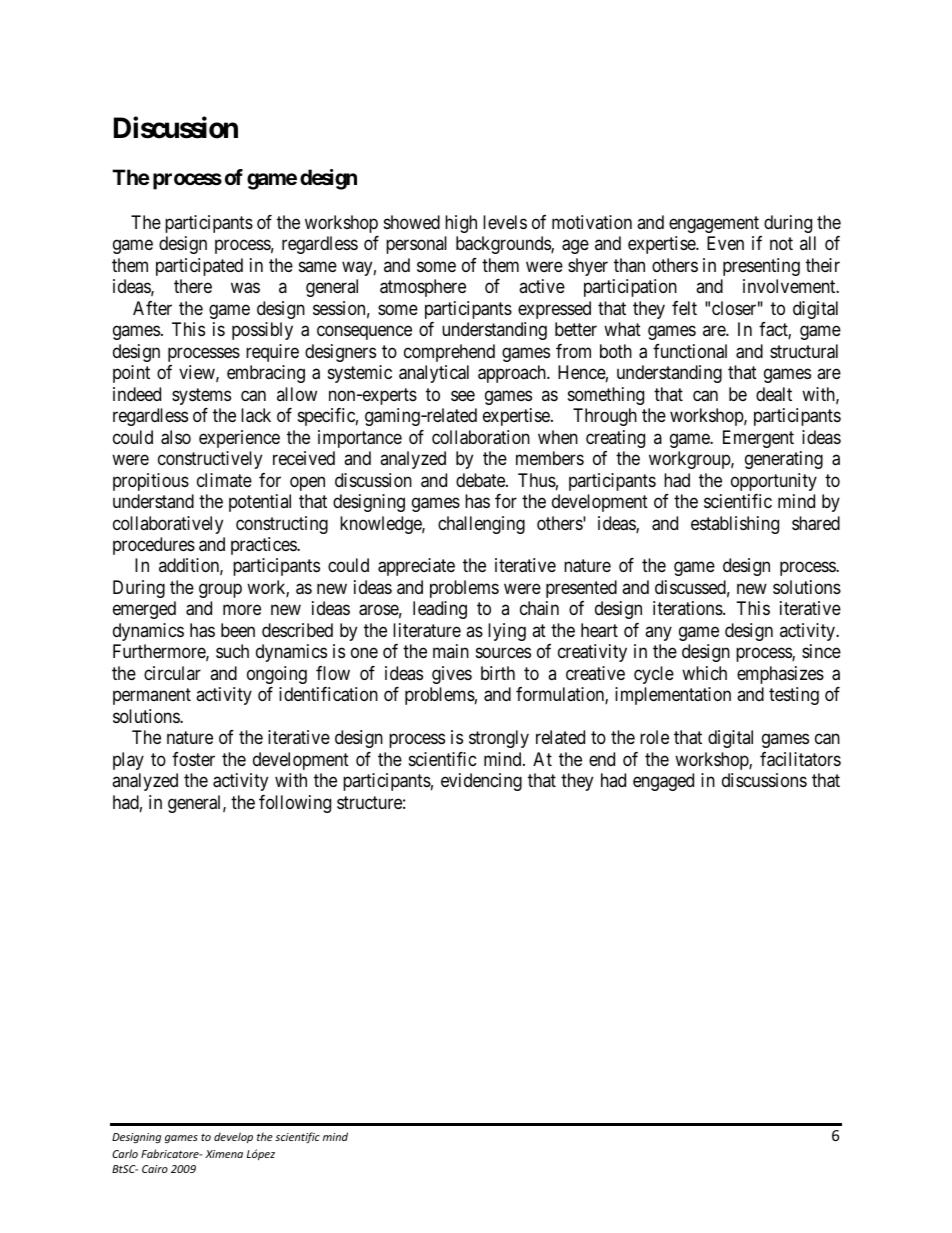  What do you see at coordinates (504, 245) in the screenshot?
I see `backgrounds` at bounding box center [504, 245].
